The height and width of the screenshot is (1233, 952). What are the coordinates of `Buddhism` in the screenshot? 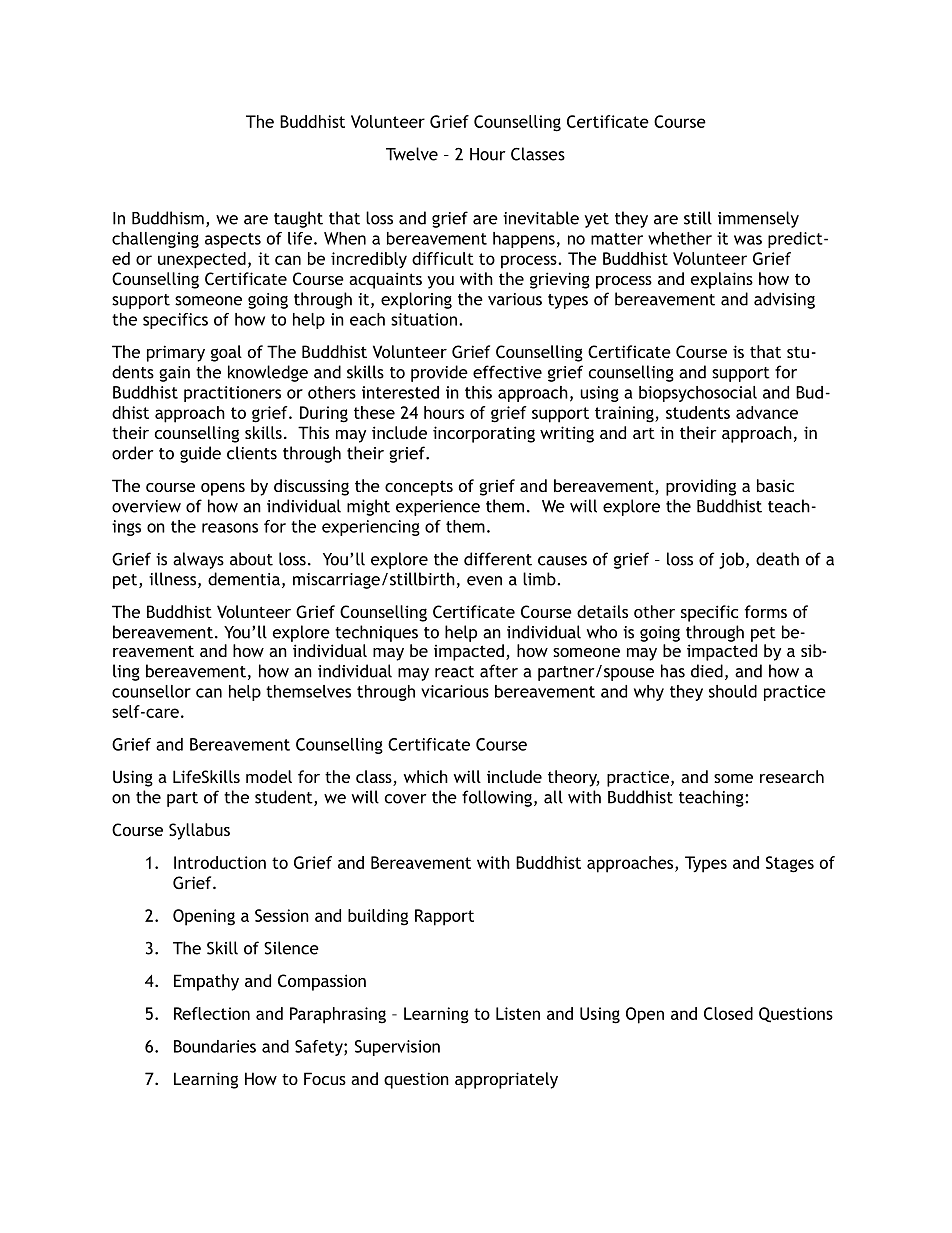 It's located at (168, 218).
